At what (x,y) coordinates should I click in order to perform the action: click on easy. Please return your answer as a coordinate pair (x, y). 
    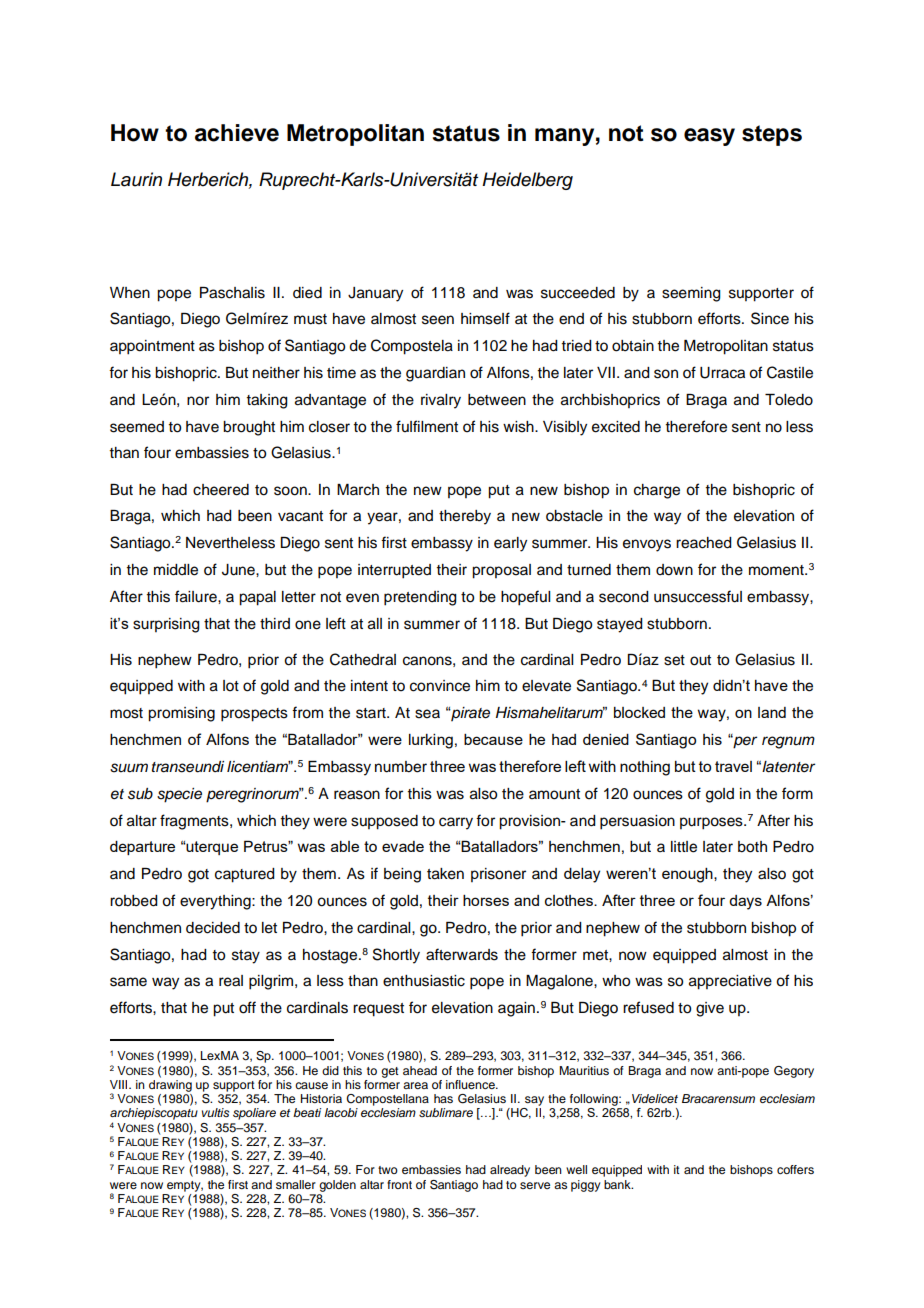
    Looking at the image, I should click on (709, 137).
